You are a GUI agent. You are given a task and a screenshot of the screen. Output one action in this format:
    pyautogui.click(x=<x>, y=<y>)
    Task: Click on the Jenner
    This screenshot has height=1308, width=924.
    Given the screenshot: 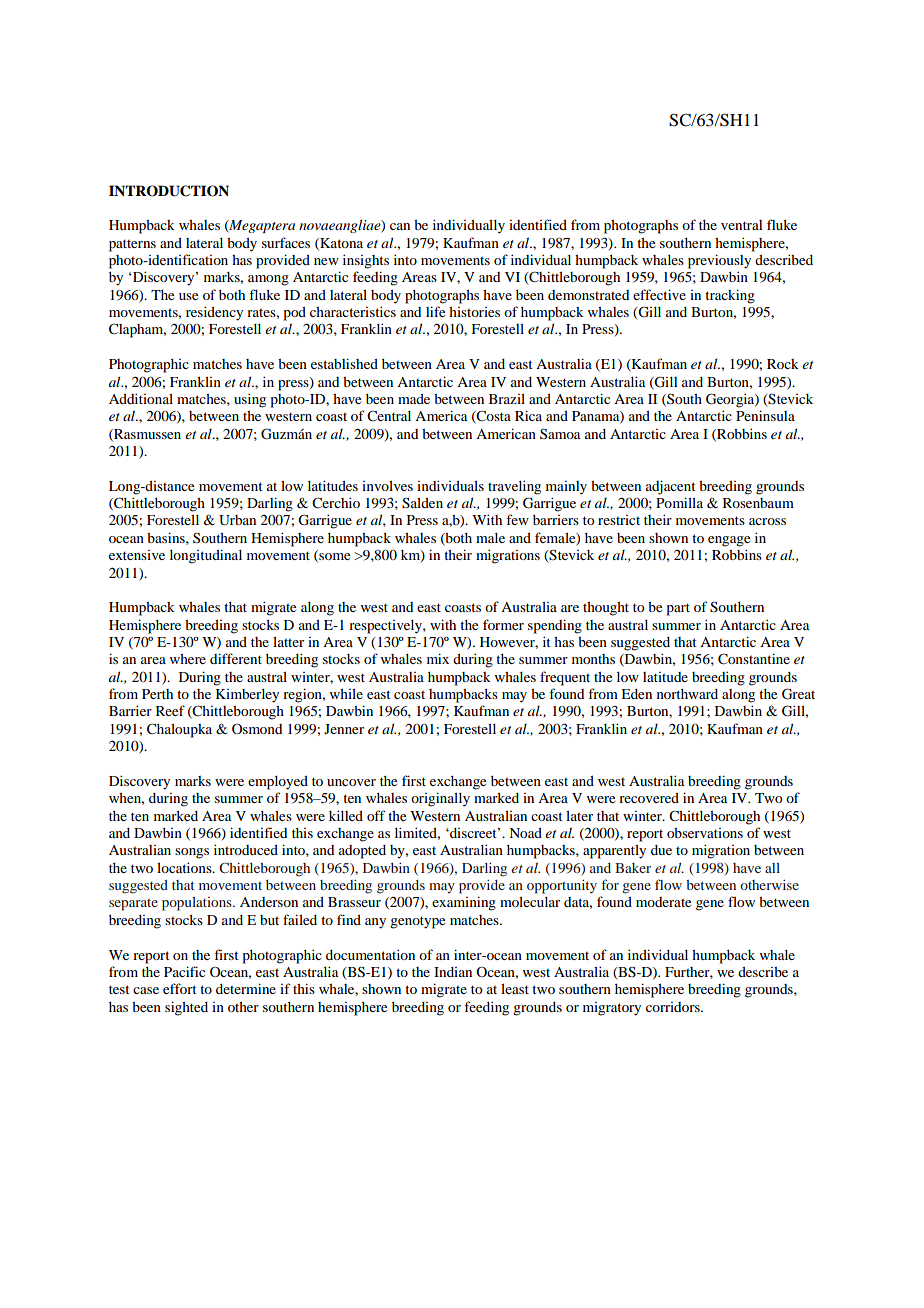 What is the action you would take?
    pyautogui.click(x=344, y=729)
